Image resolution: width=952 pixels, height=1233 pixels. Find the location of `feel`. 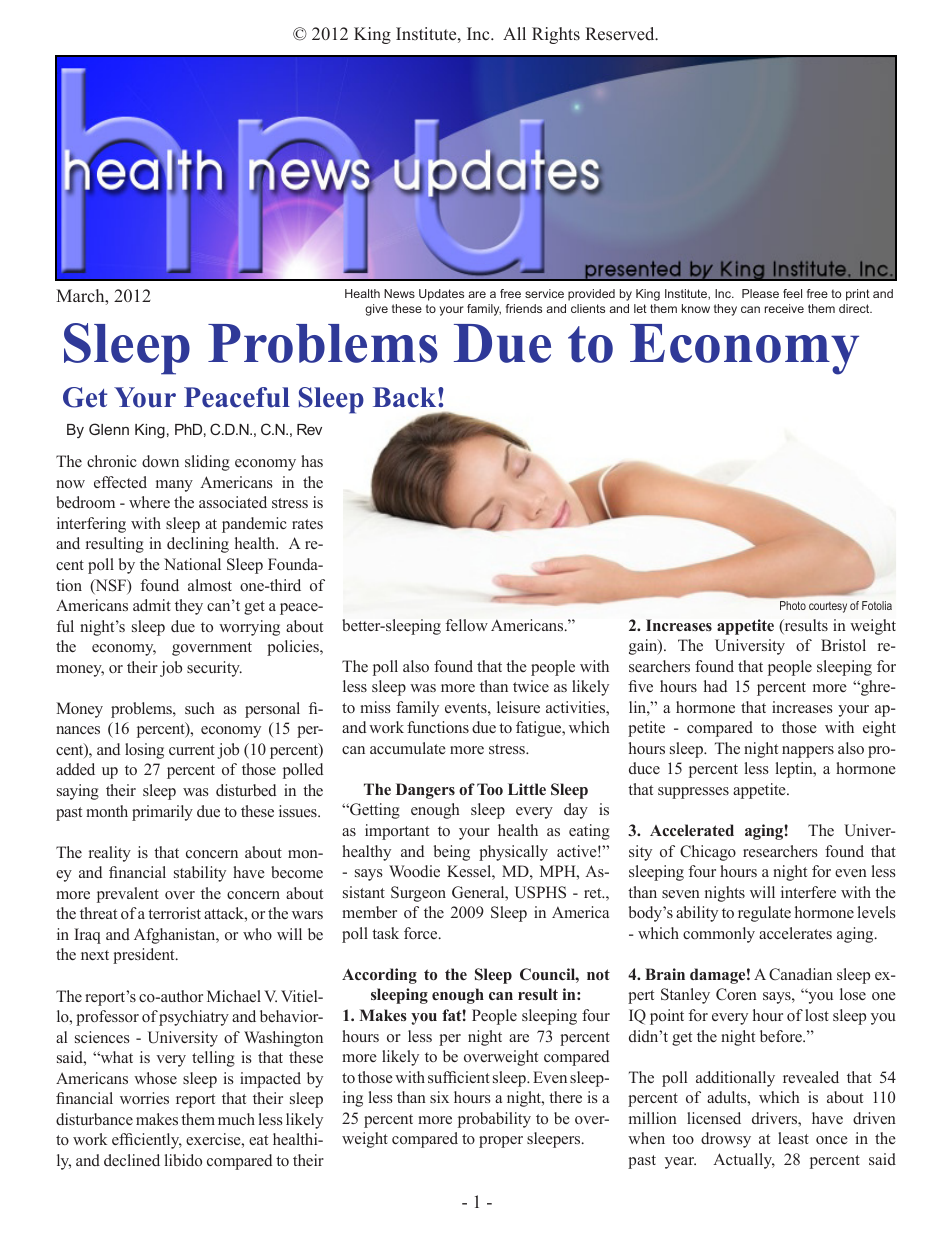

feel is located at coordinates (792, 293).
